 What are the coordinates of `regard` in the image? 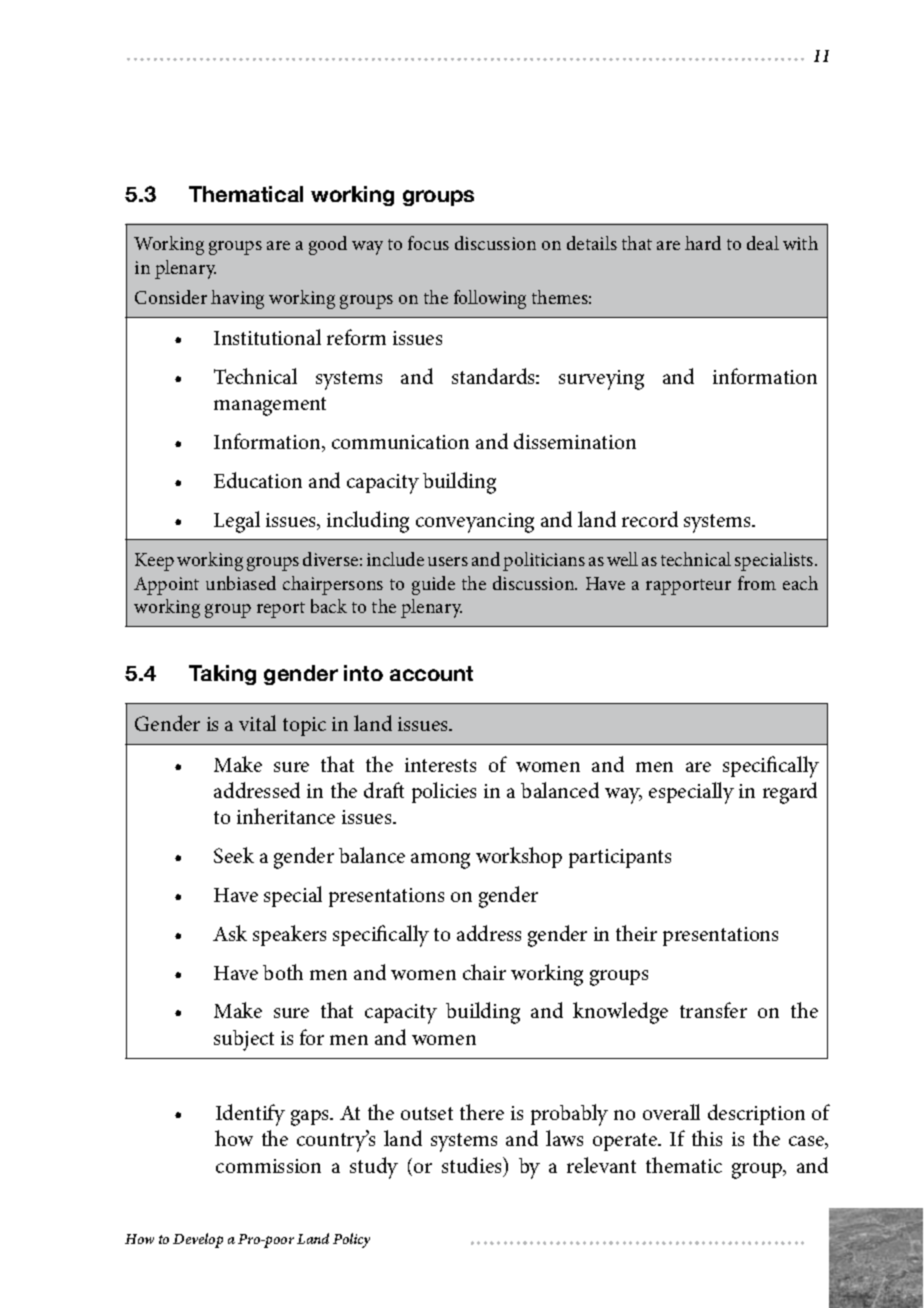 It's located at (790, 793).
